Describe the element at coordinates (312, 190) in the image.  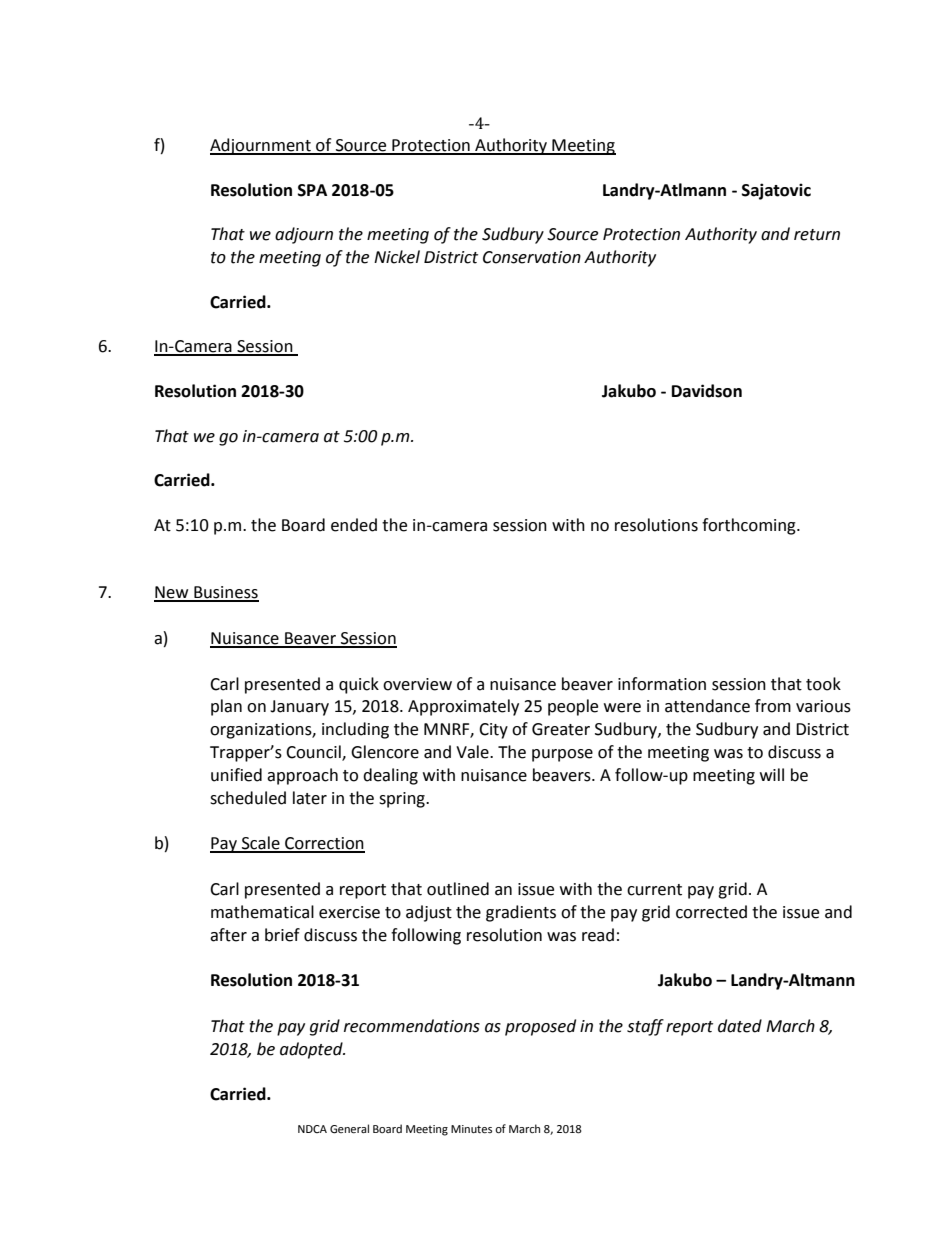
I see `SPA` at that location.
